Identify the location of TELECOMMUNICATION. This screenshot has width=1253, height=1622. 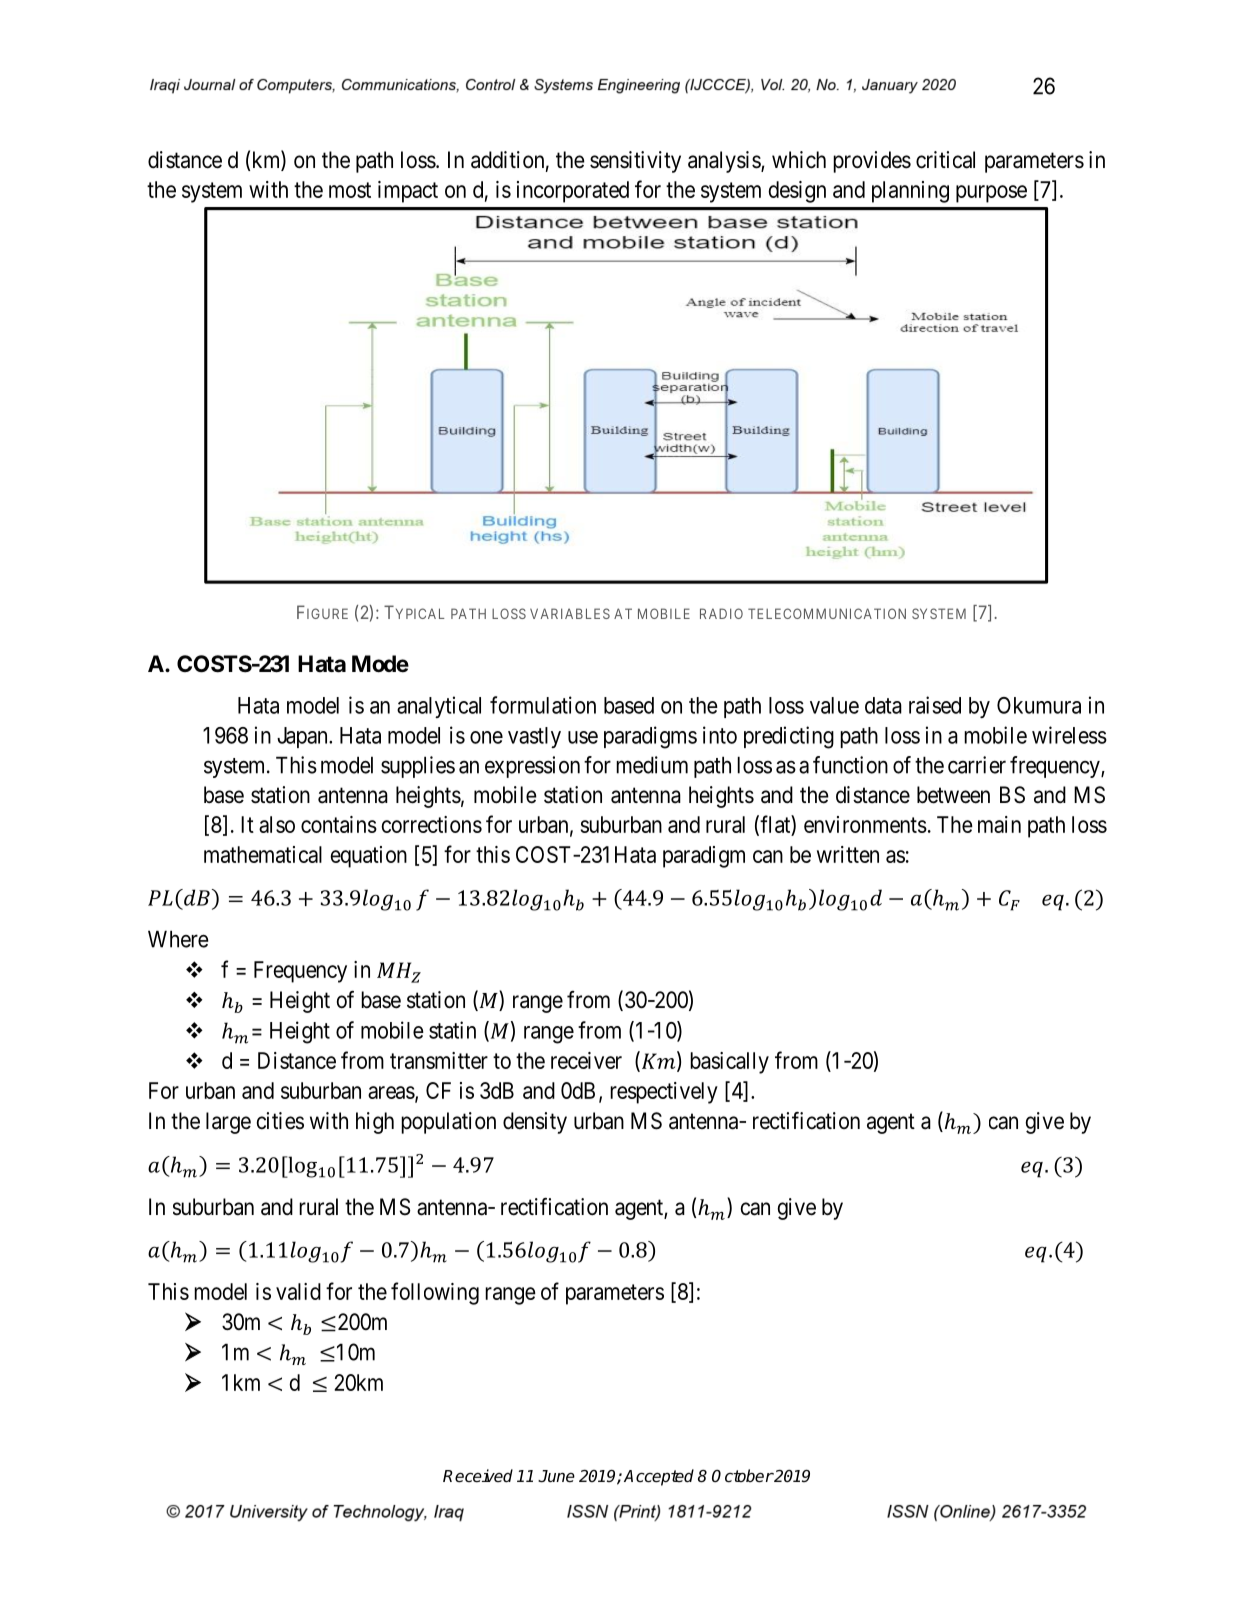
(827, 613).
